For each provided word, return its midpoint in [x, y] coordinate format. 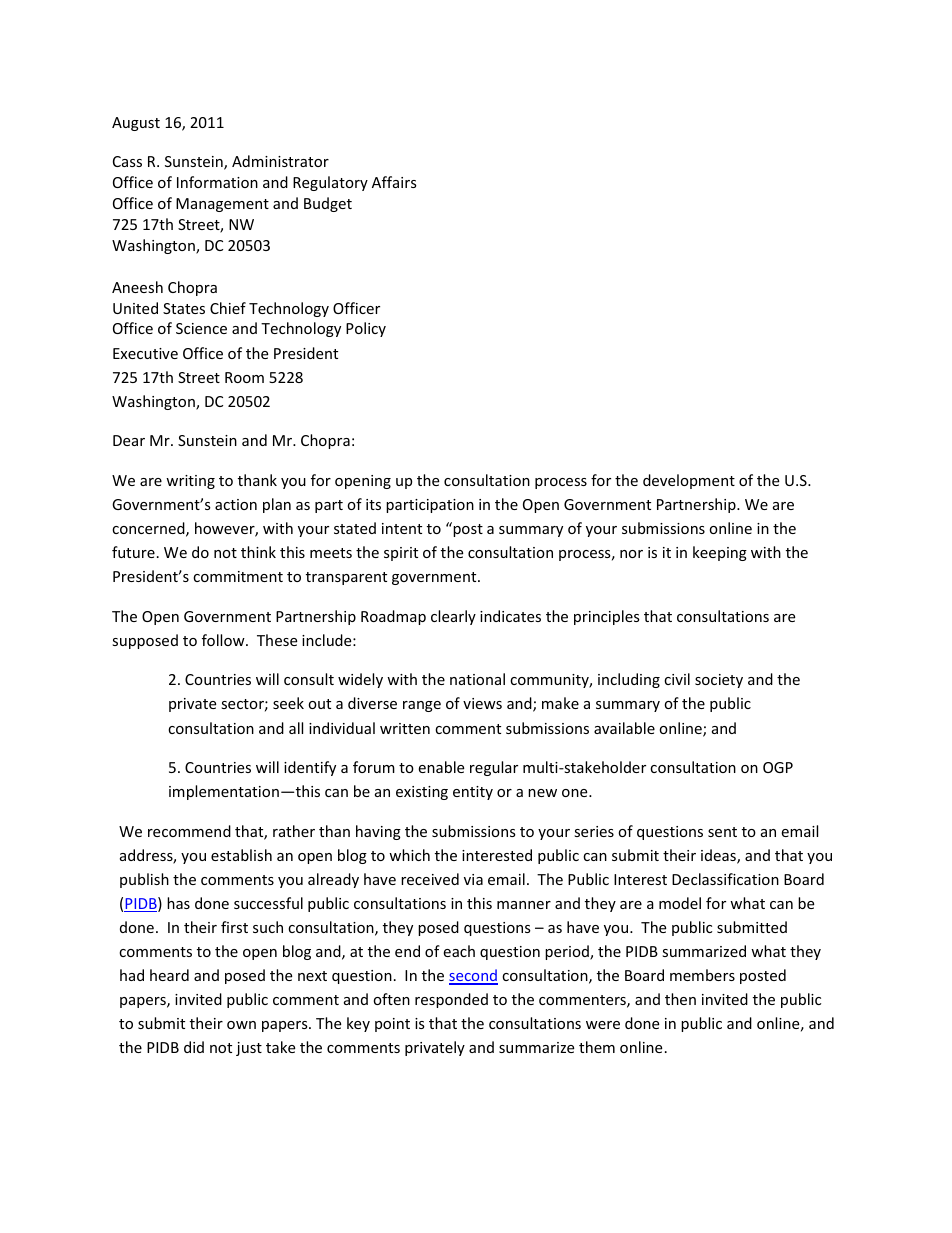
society [719, 681]
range [422, 706]
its [373, 504]
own [241, 1025]
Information [217, 182]
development [689, 481]
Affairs [394, 182]
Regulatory [330, 183]
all [296, 728]
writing [190, 482]
